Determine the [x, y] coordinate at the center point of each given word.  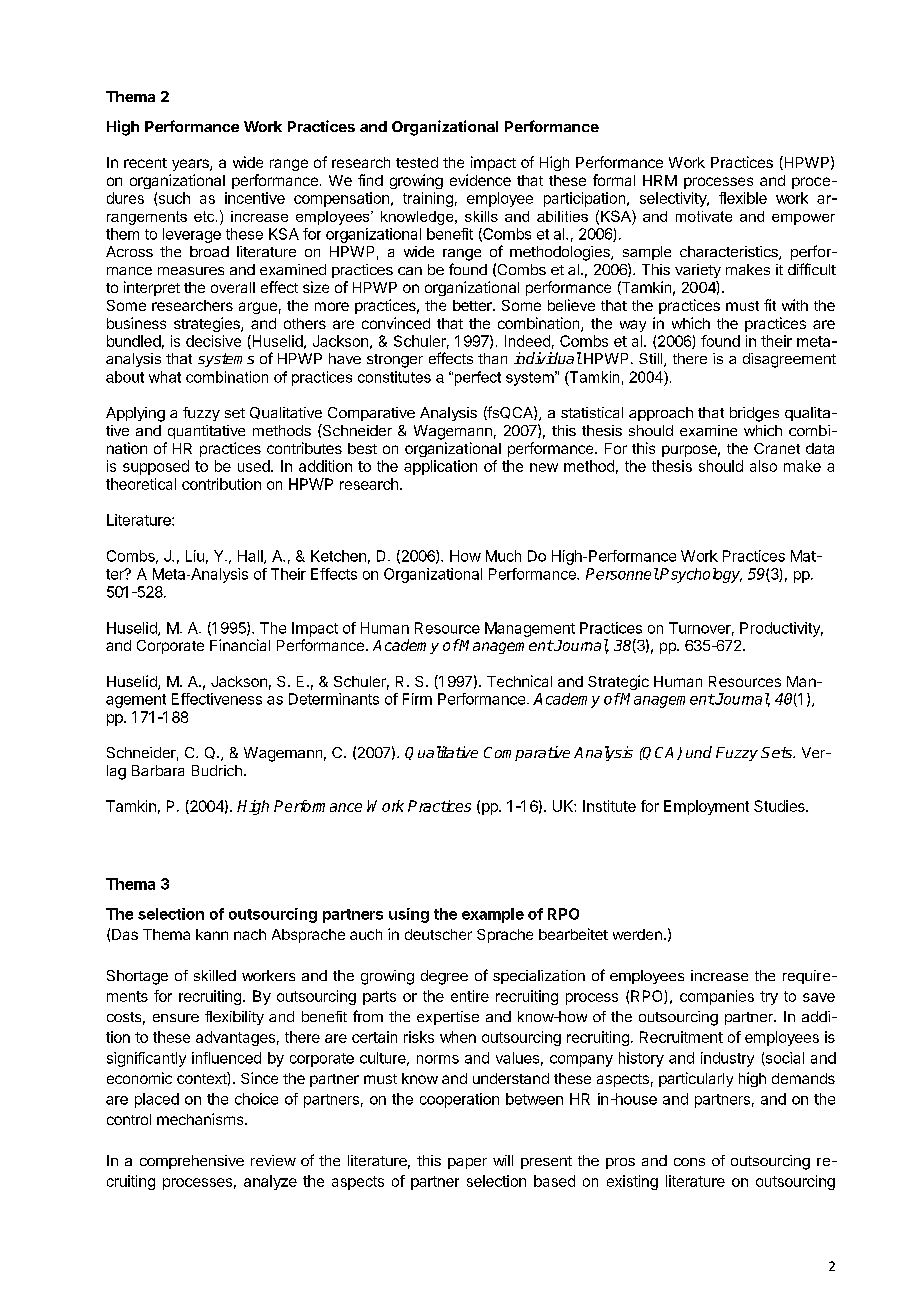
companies [717, 997]
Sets [778, 752]
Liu [195, 556]
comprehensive [192, 1162]
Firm [417, 699]
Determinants [334, 699]
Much [503, 556]
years [191, 165]
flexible [743, 198]
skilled [215, 975]
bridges [754, 414]
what [165, 377]
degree [444, 977]
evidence [480, 180]
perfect [476, 378]
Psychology [700, 575]
